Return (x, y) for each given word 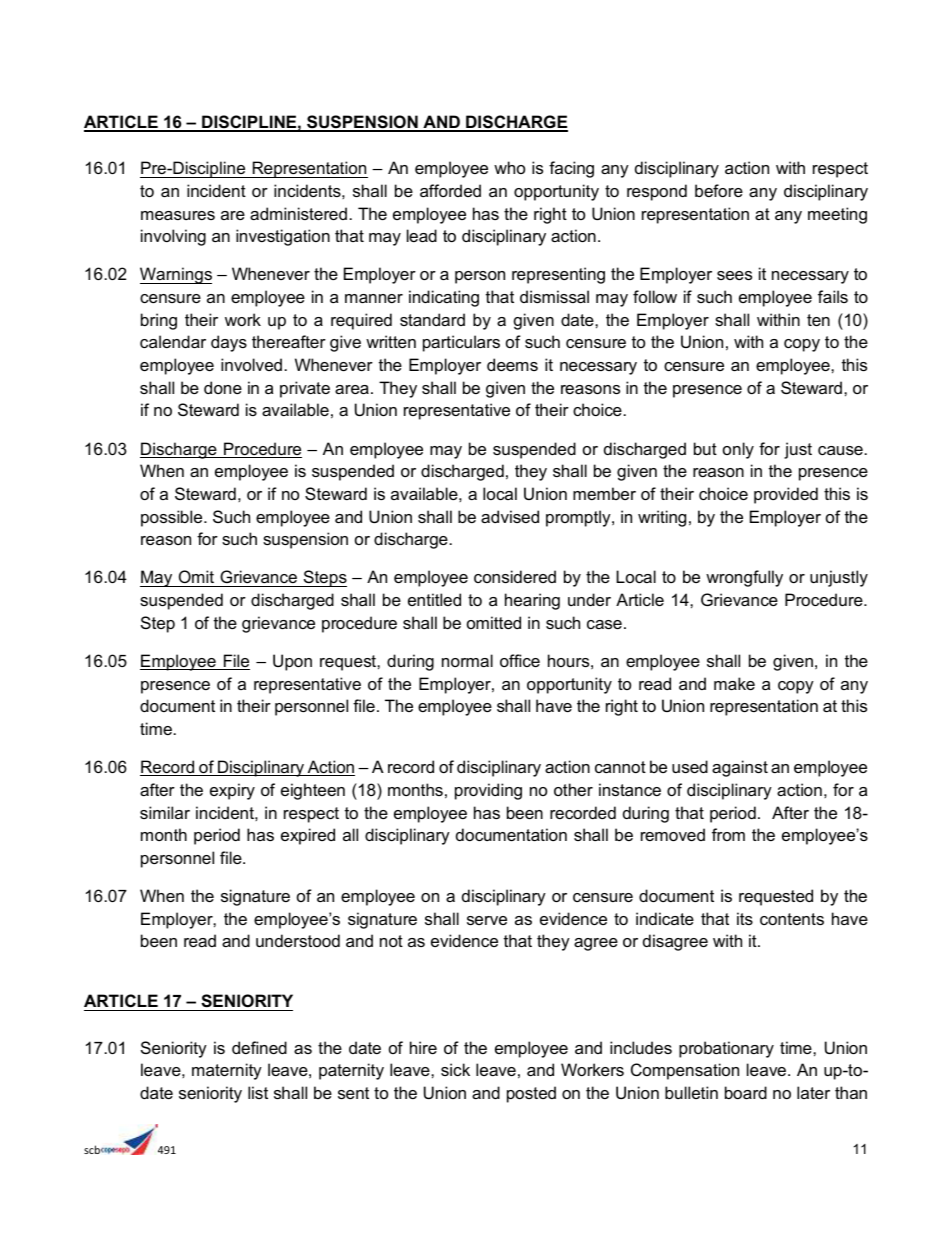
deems (512, 364)
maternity (227, 1071)
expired (308, 836)
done (223, 387)
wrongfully (744, 578)
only (738, 450)
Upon (292, 662)
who (509, 167)
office (520, 660)
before (719, 190)
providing (488, 791)
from (728, 834)
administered (298, 213)
